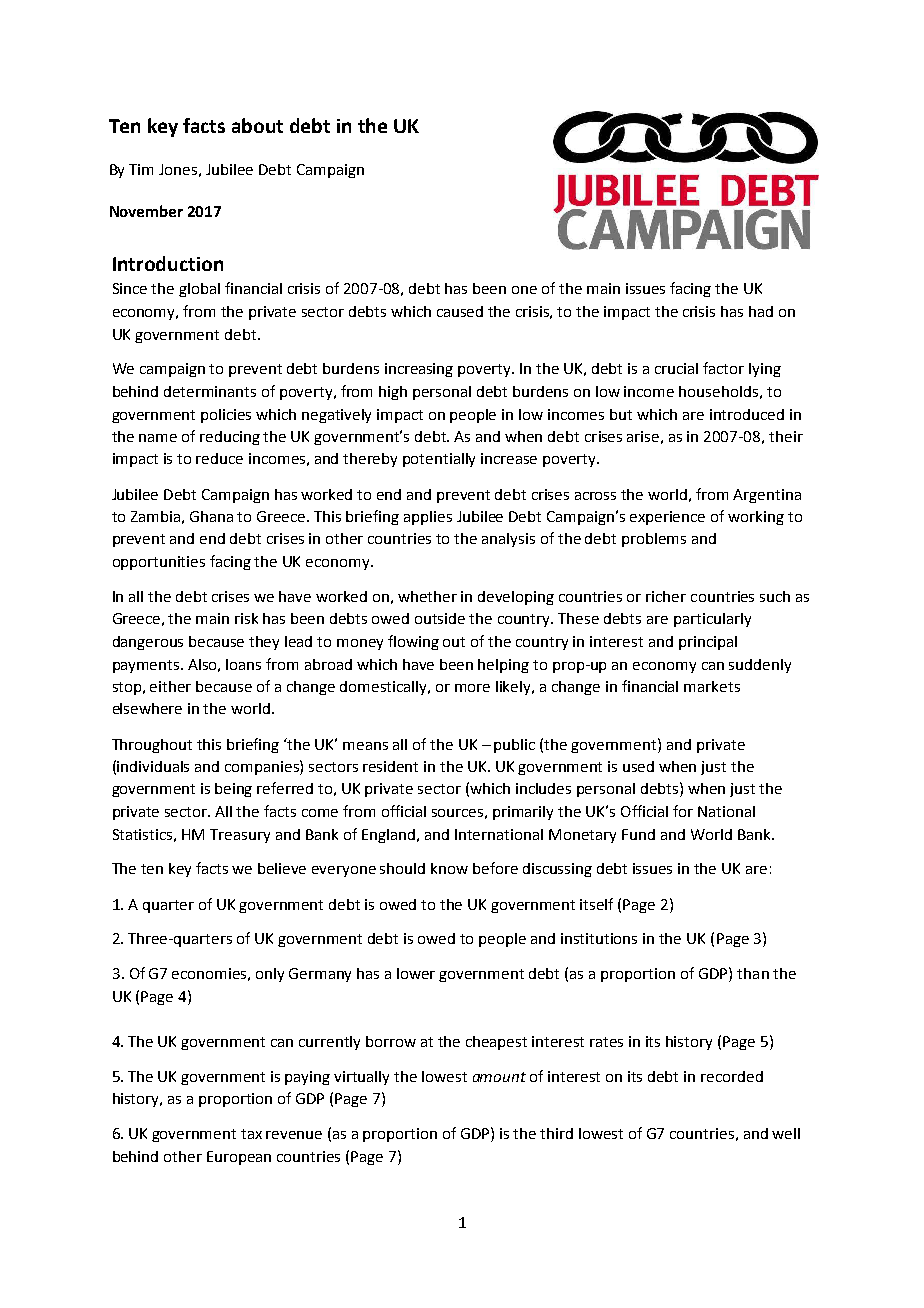  What do you see at coordinates (708, 643) in the screenshot?
I see `principal` at bounding box center [708, 643].
